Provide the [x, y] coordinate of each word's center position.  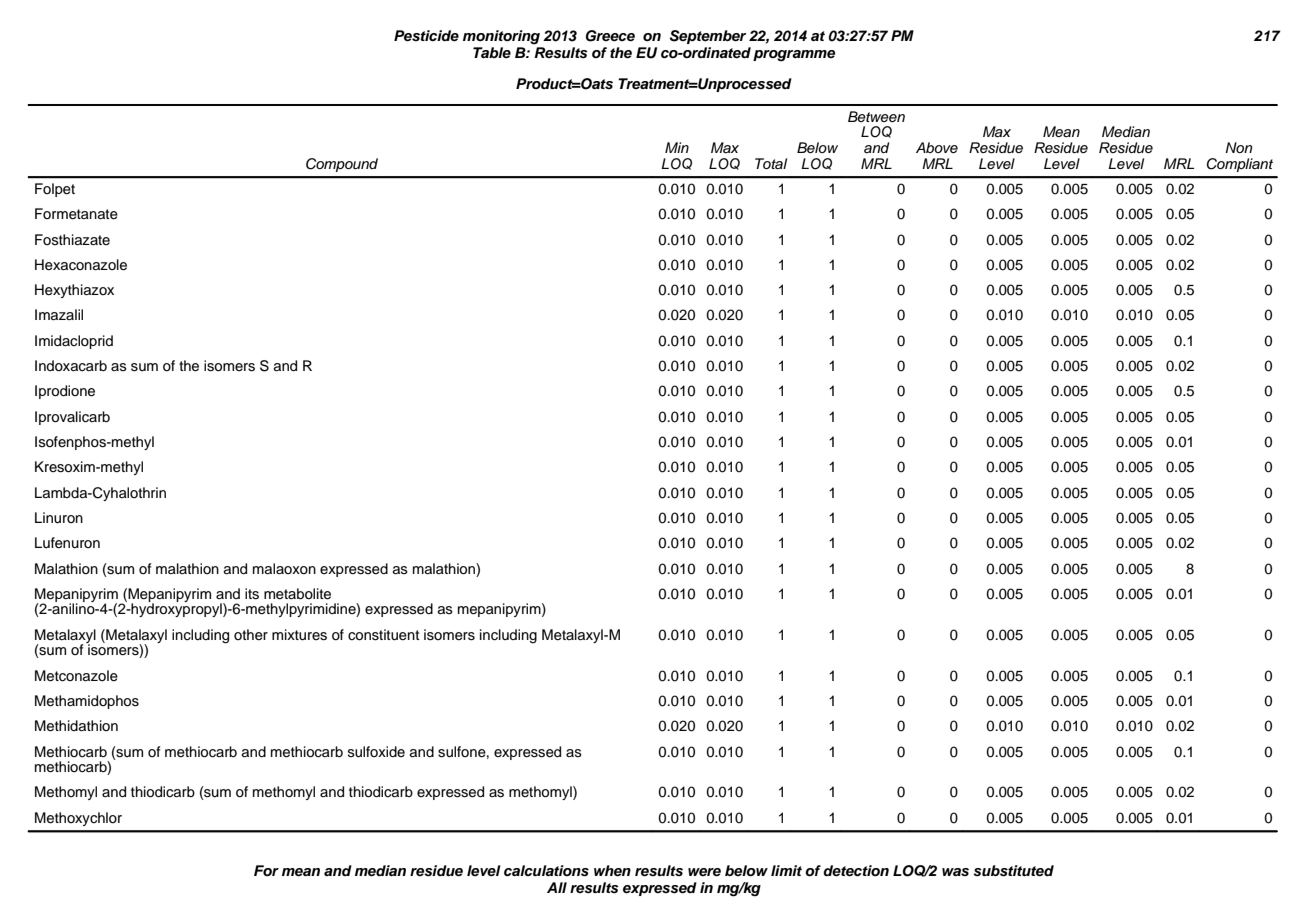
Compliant [1240, 165]
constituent [383, 635]
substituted [1013, 871]
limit [786, 870]
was [955, 872]
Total [771, 163]
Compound [342, 165]
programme [794, 56]
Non [1239, 147]
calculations [546, 871]
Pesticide [426, 36]
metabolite [297, 594]
